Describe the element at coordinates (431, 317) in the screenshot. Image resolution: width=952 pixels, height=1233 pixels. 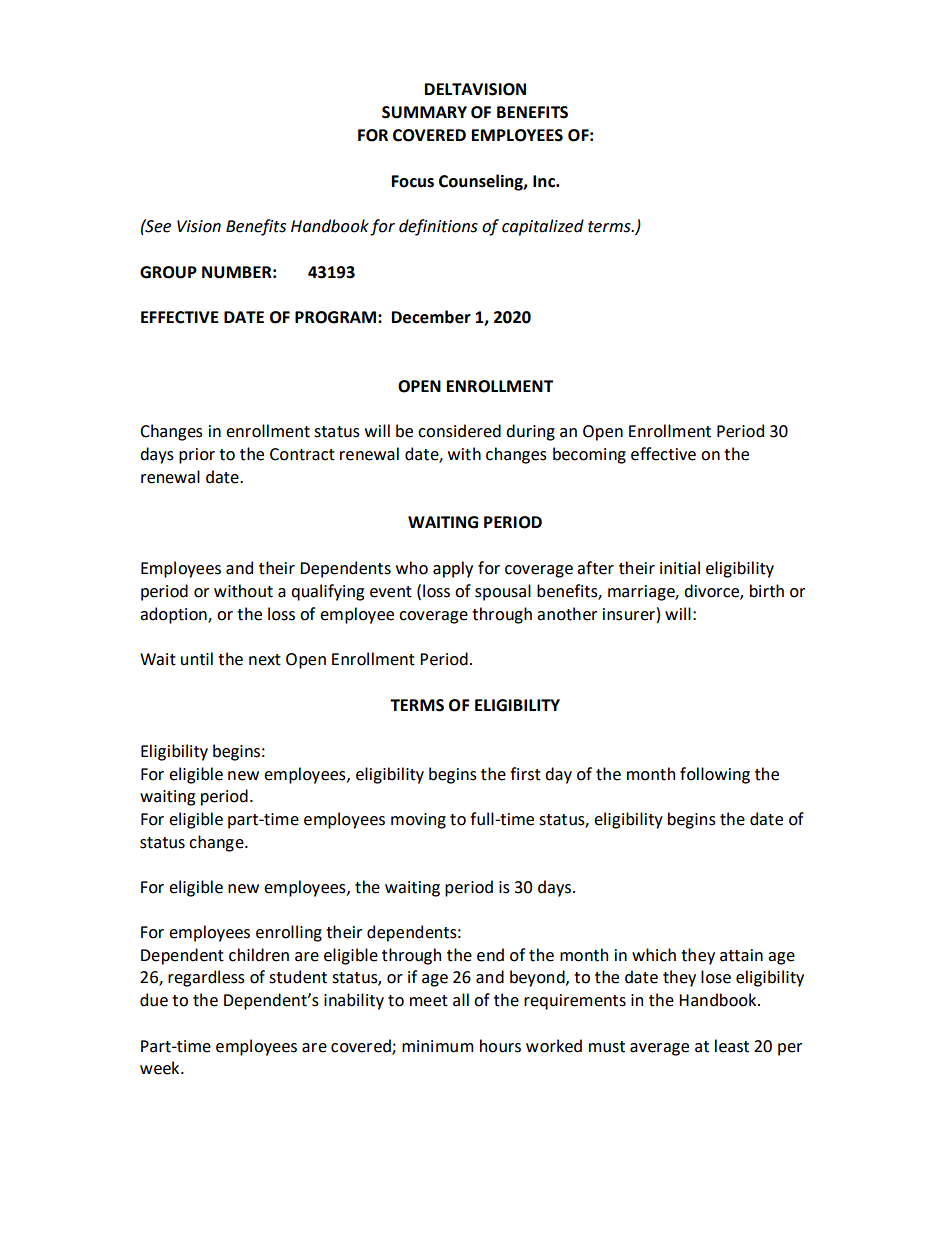
I see `December` at that location.
